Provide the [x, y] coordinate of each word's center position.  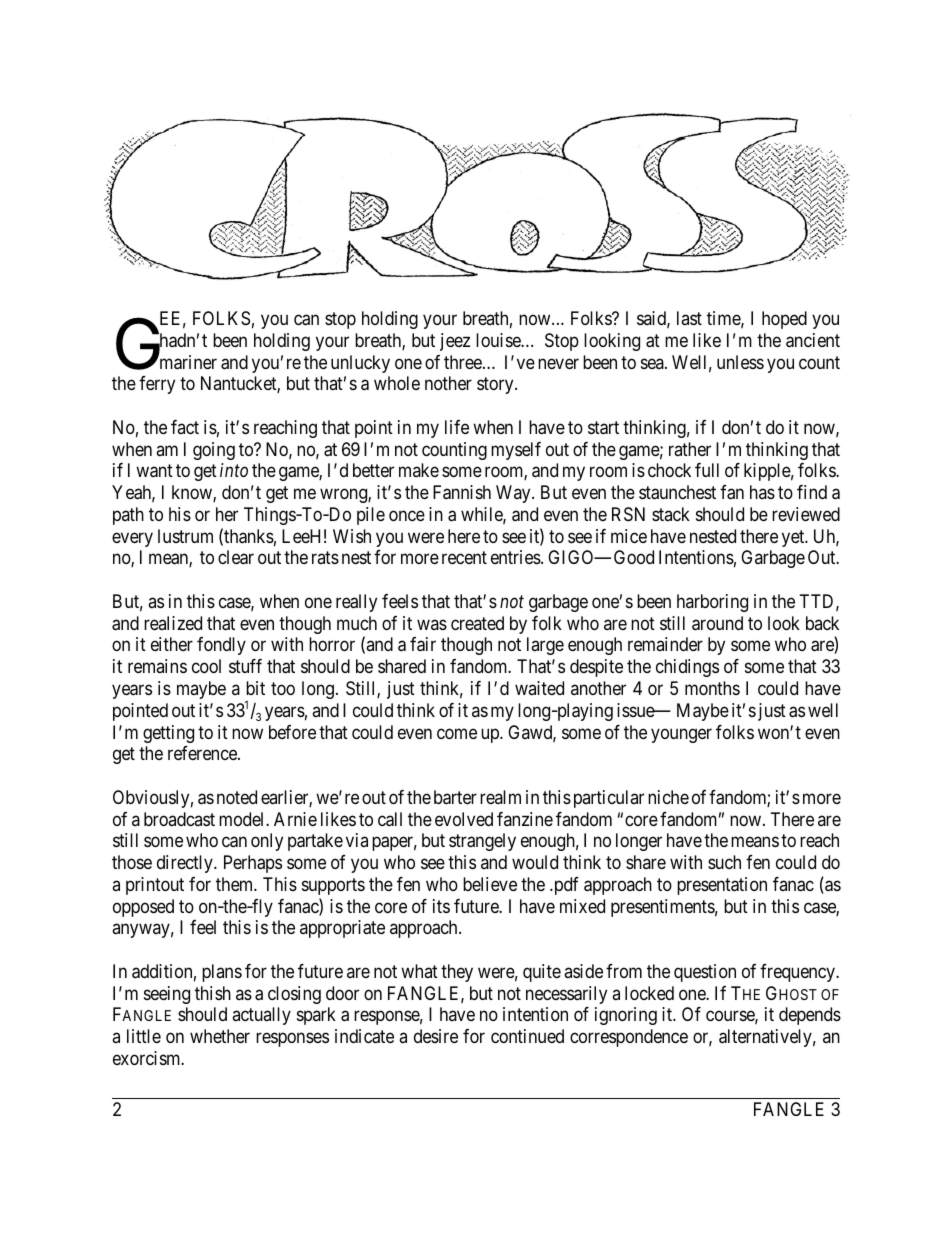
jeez [455, 342]
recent [464, 558]
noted [237, 797]
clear [236, 557]
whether [220, 1036]
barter [455, 797]
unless [740, 362]
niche [668, 797]
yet [794, 538]
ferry [157, 385]
